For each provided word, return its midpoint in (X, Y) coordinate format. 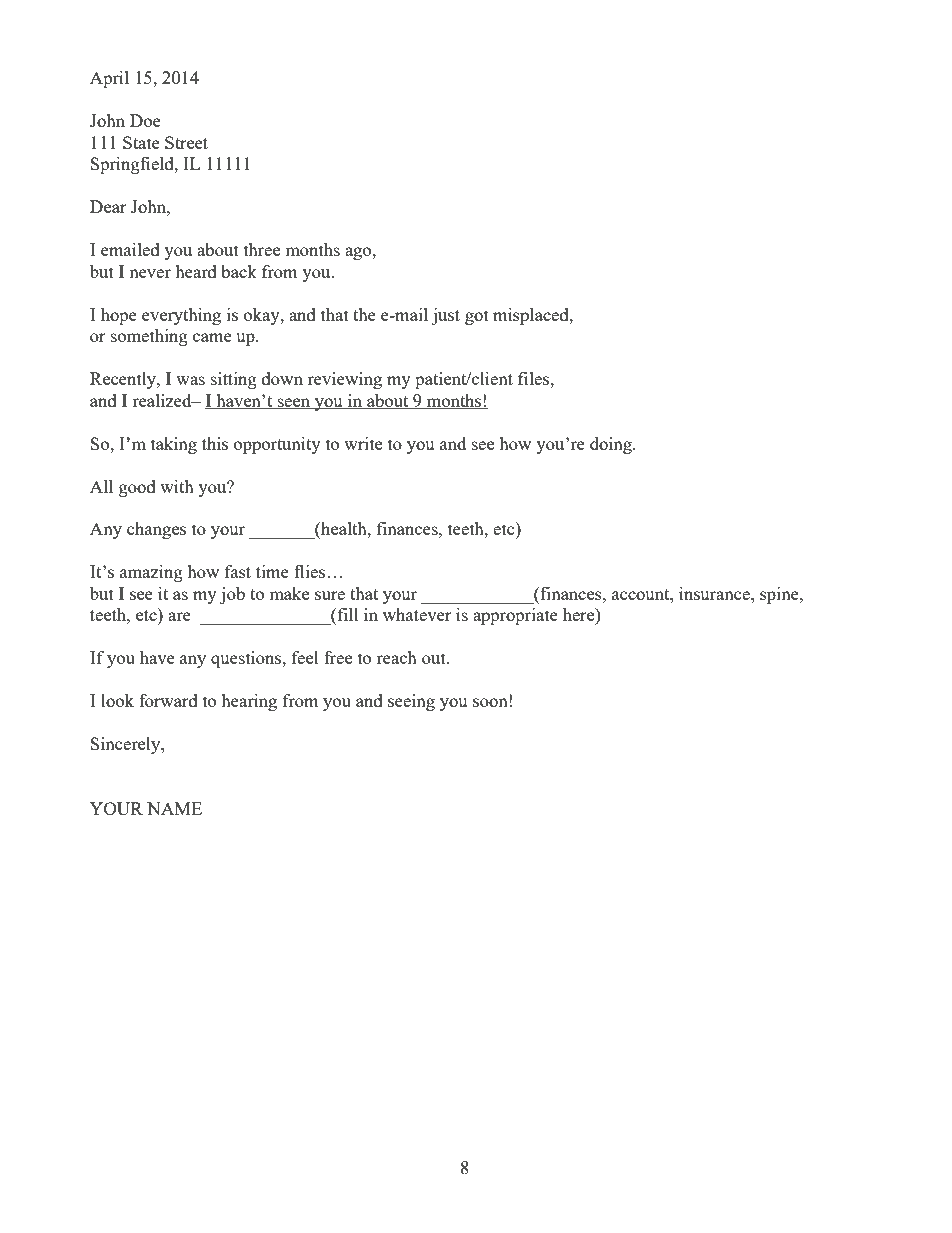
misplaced (532, 316)
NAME (174, 808)
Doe (145, 120)
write (363, 443)
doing (612, 445)
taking (174, 445)
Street (186, 142)
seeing (411, 702)
